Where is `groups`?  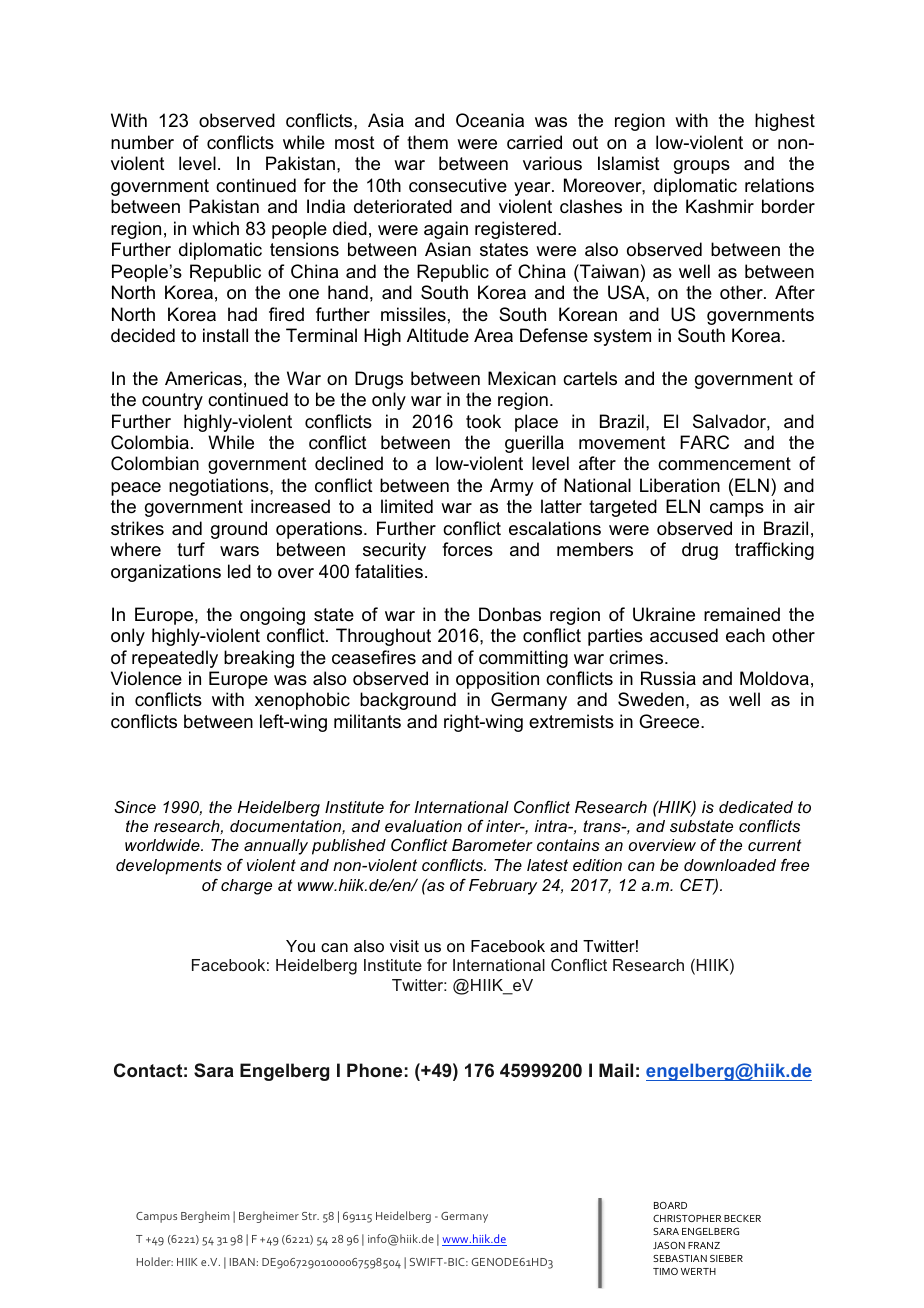 groups is located at coordinates (702, 167).
